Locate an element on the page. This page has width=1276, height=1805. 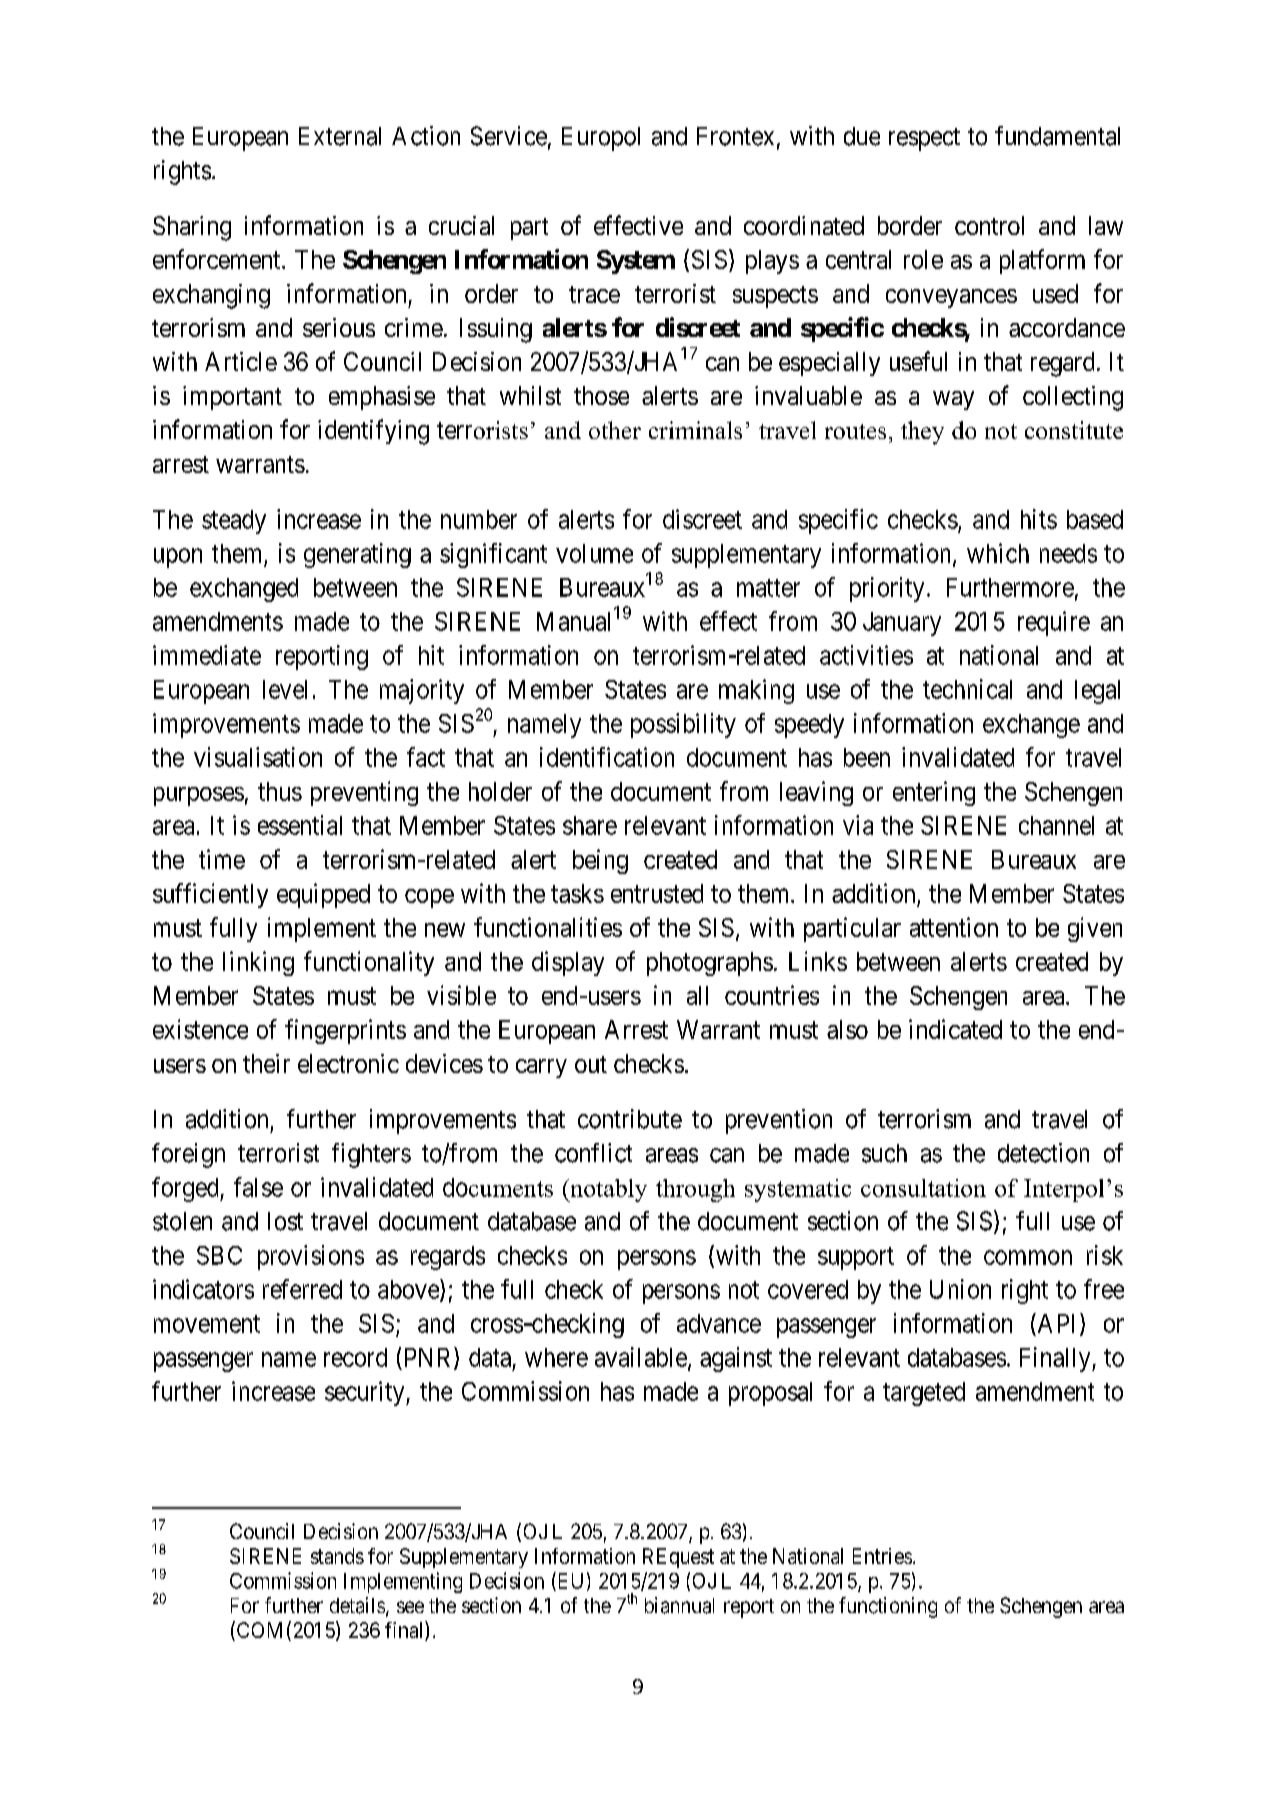
equipped is located at coordinates (323, 895).
